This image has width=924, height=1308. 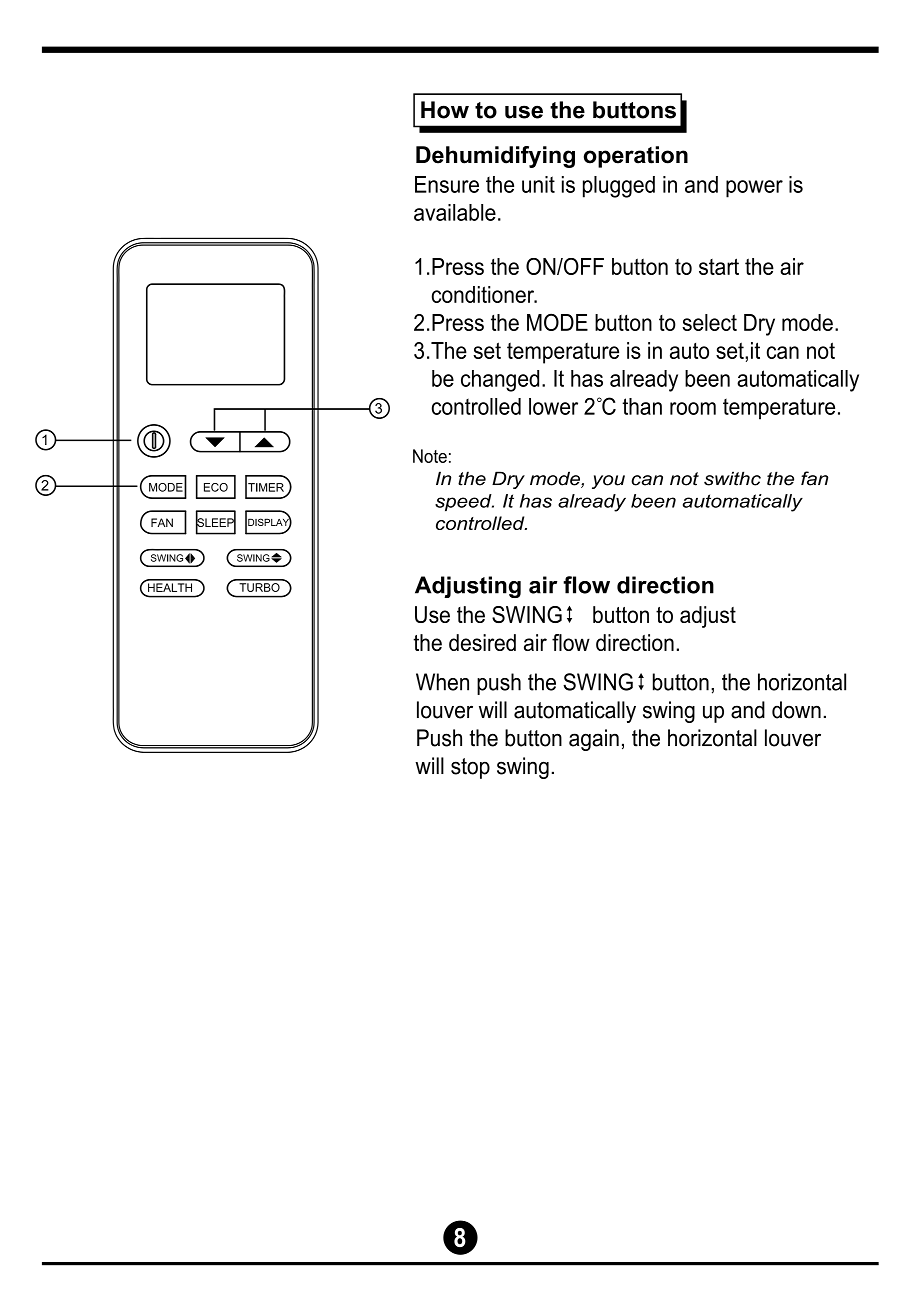 I want to click on Dehumidifying, so click(x=495, y=157).
